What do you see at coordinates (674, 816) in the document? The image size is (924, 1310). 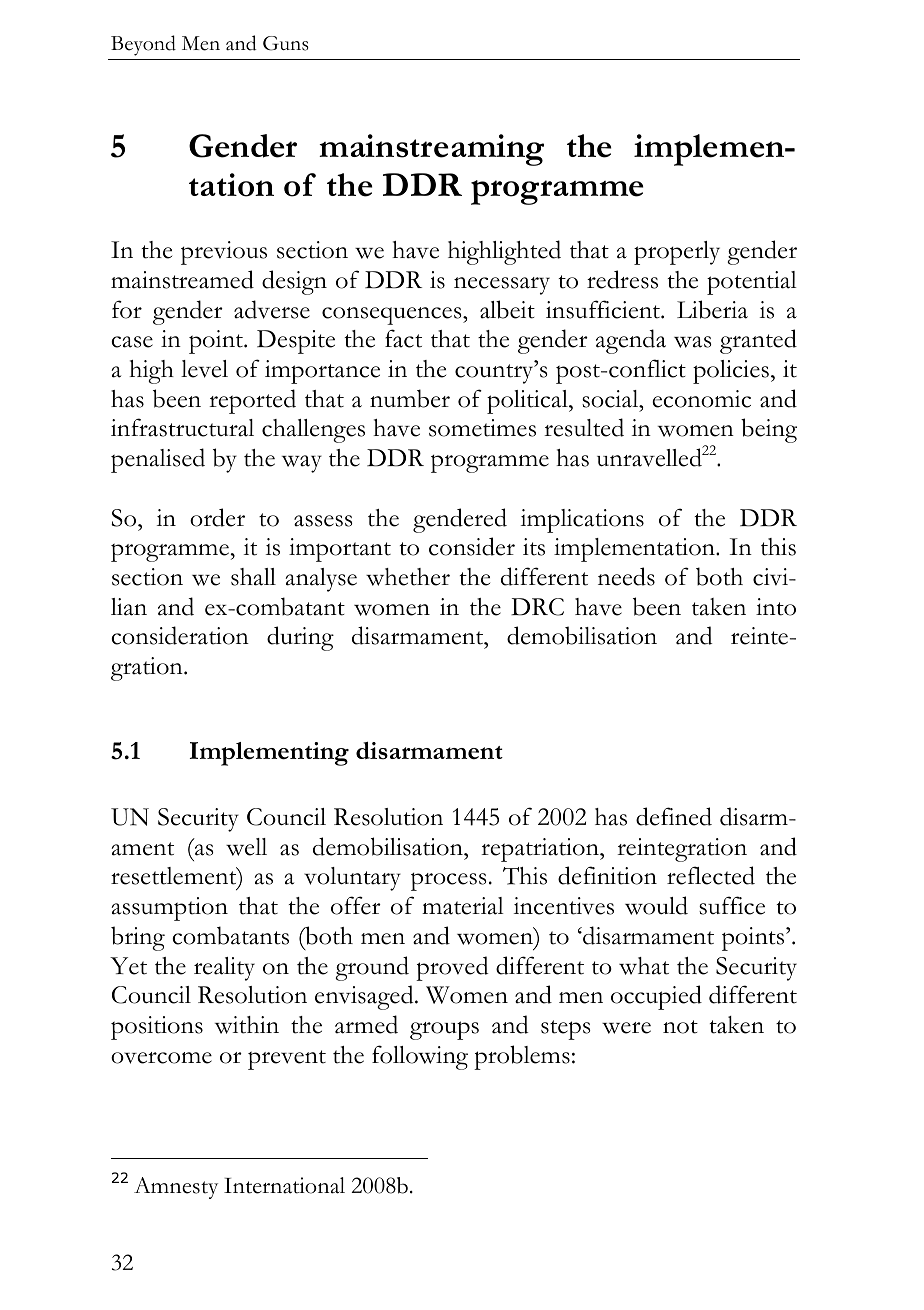 I see `defined` at bounding box center [674, 816].
